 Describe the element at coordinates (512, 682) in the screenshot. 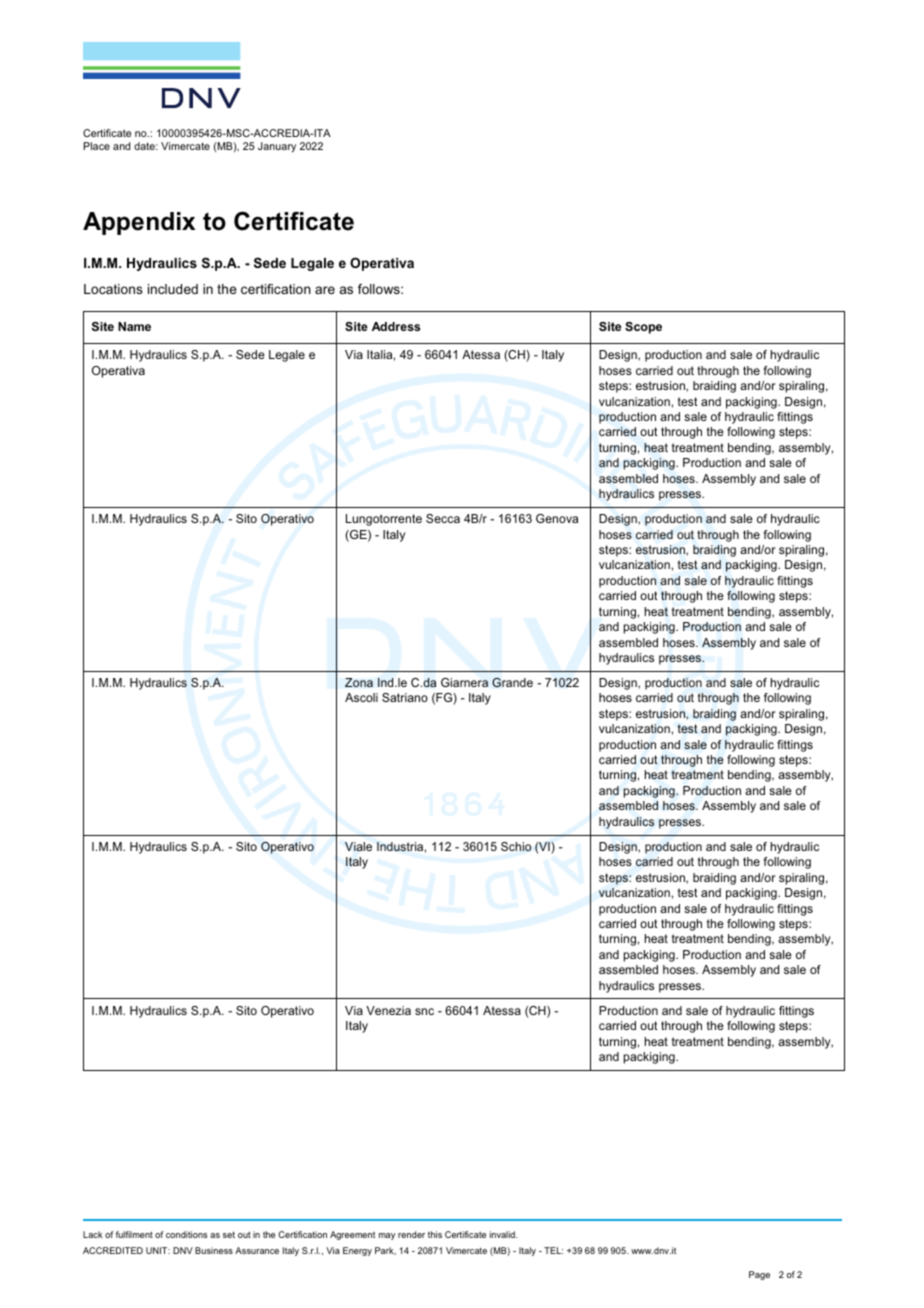

I see `Grande` at that location.
